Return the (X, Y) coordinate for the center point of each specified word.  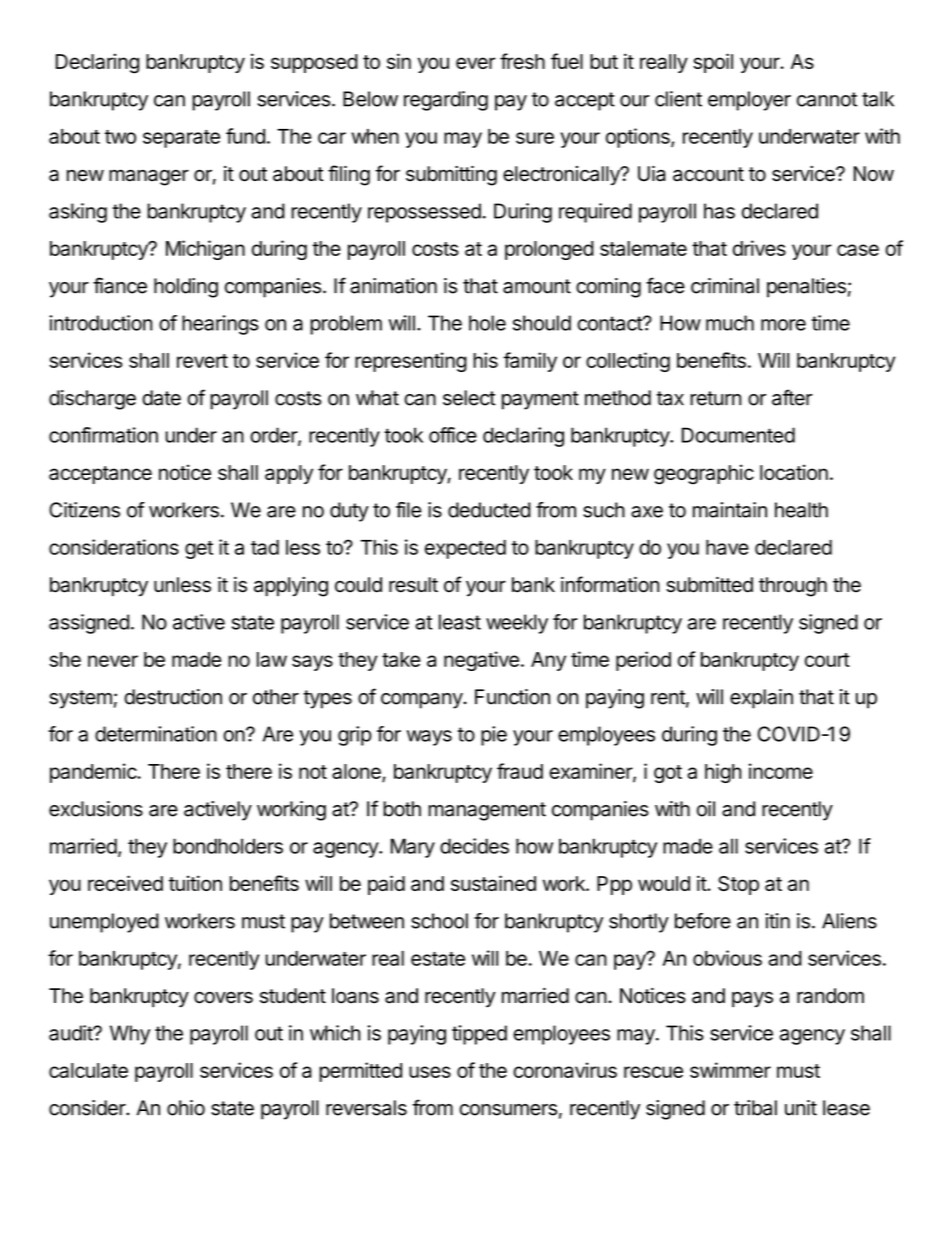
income (781, 771)
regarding (446, 101)
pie (494, 736)
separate (181, 139)
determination (156, 734)
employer (749, 101)
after (792, 397)
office (453, 435)
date (161, 398)
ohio (186, 1108)
